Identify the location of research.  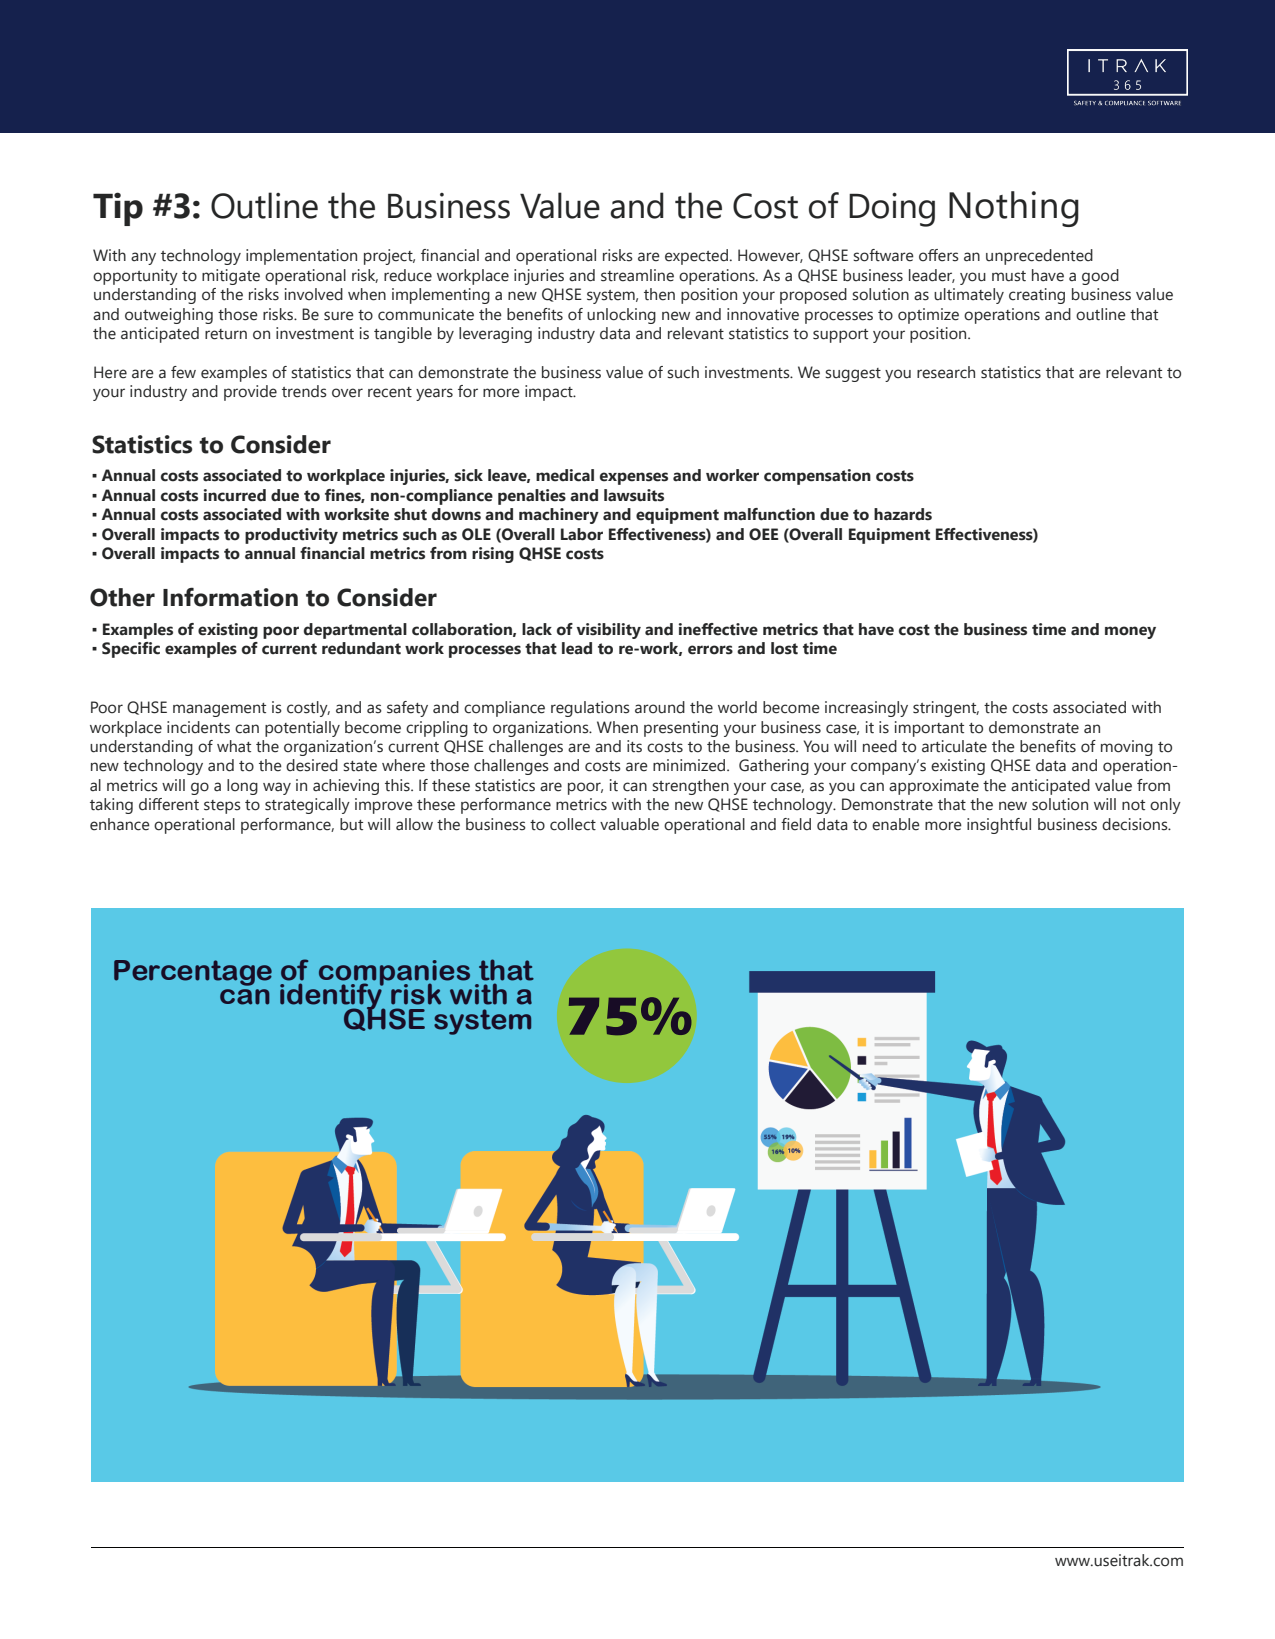
(946, 372).
